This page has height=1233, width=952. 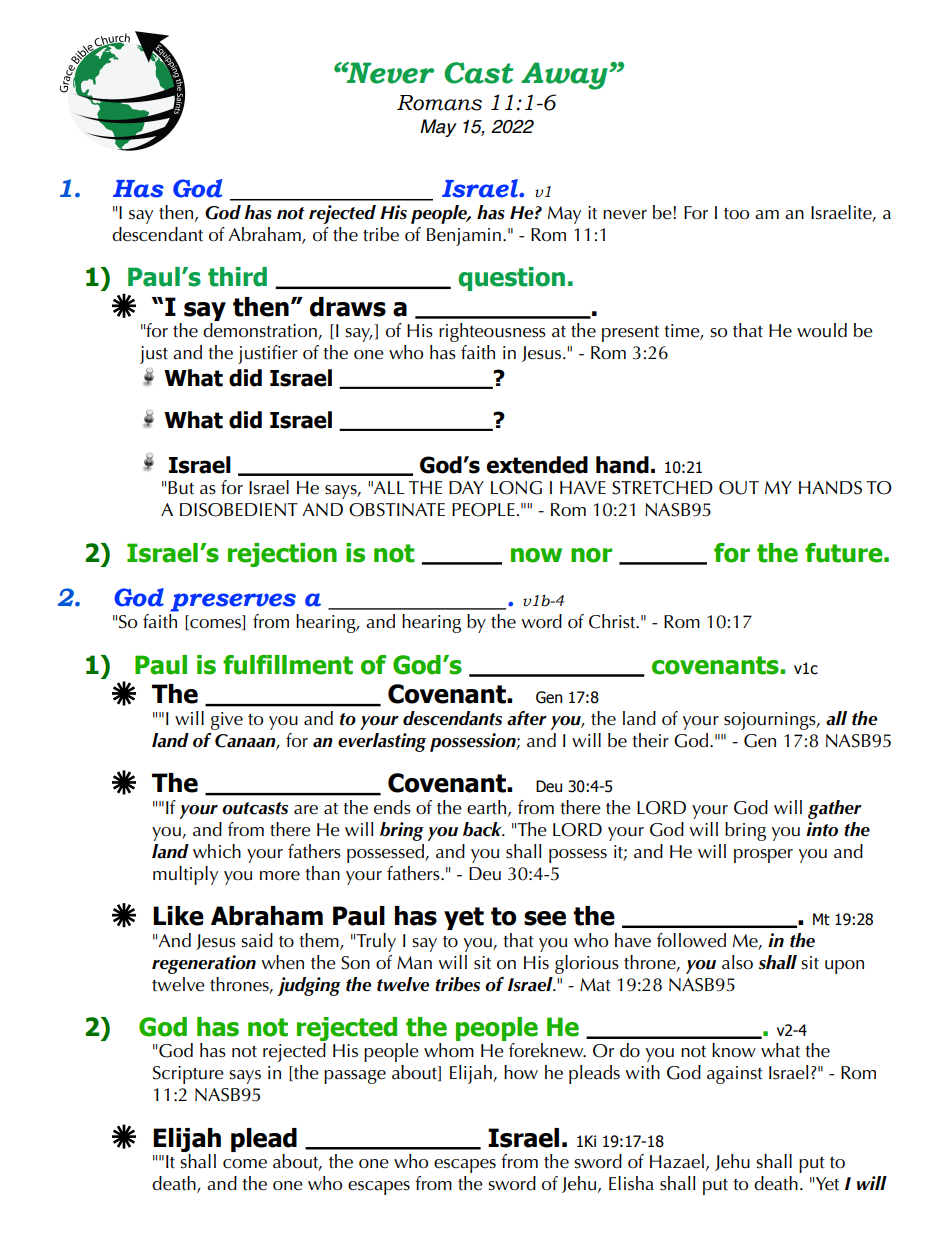 What do you see at coordinates (521, 1072) in the page?
I see `how` at bounding box center [521, 1072].
